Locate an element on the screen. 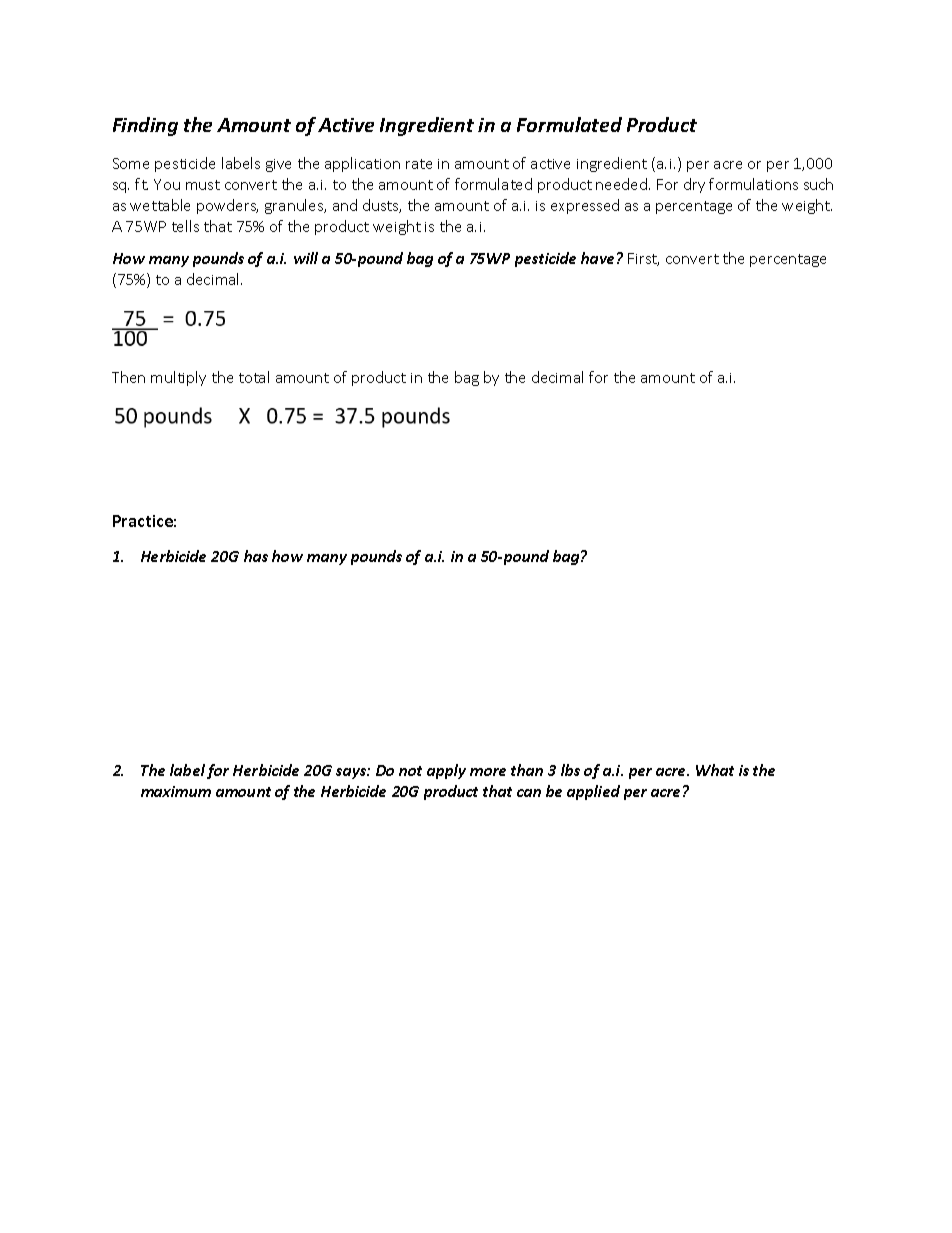 This screenshot has height=1233, width=952. more is located at coordinates (488, 772).
